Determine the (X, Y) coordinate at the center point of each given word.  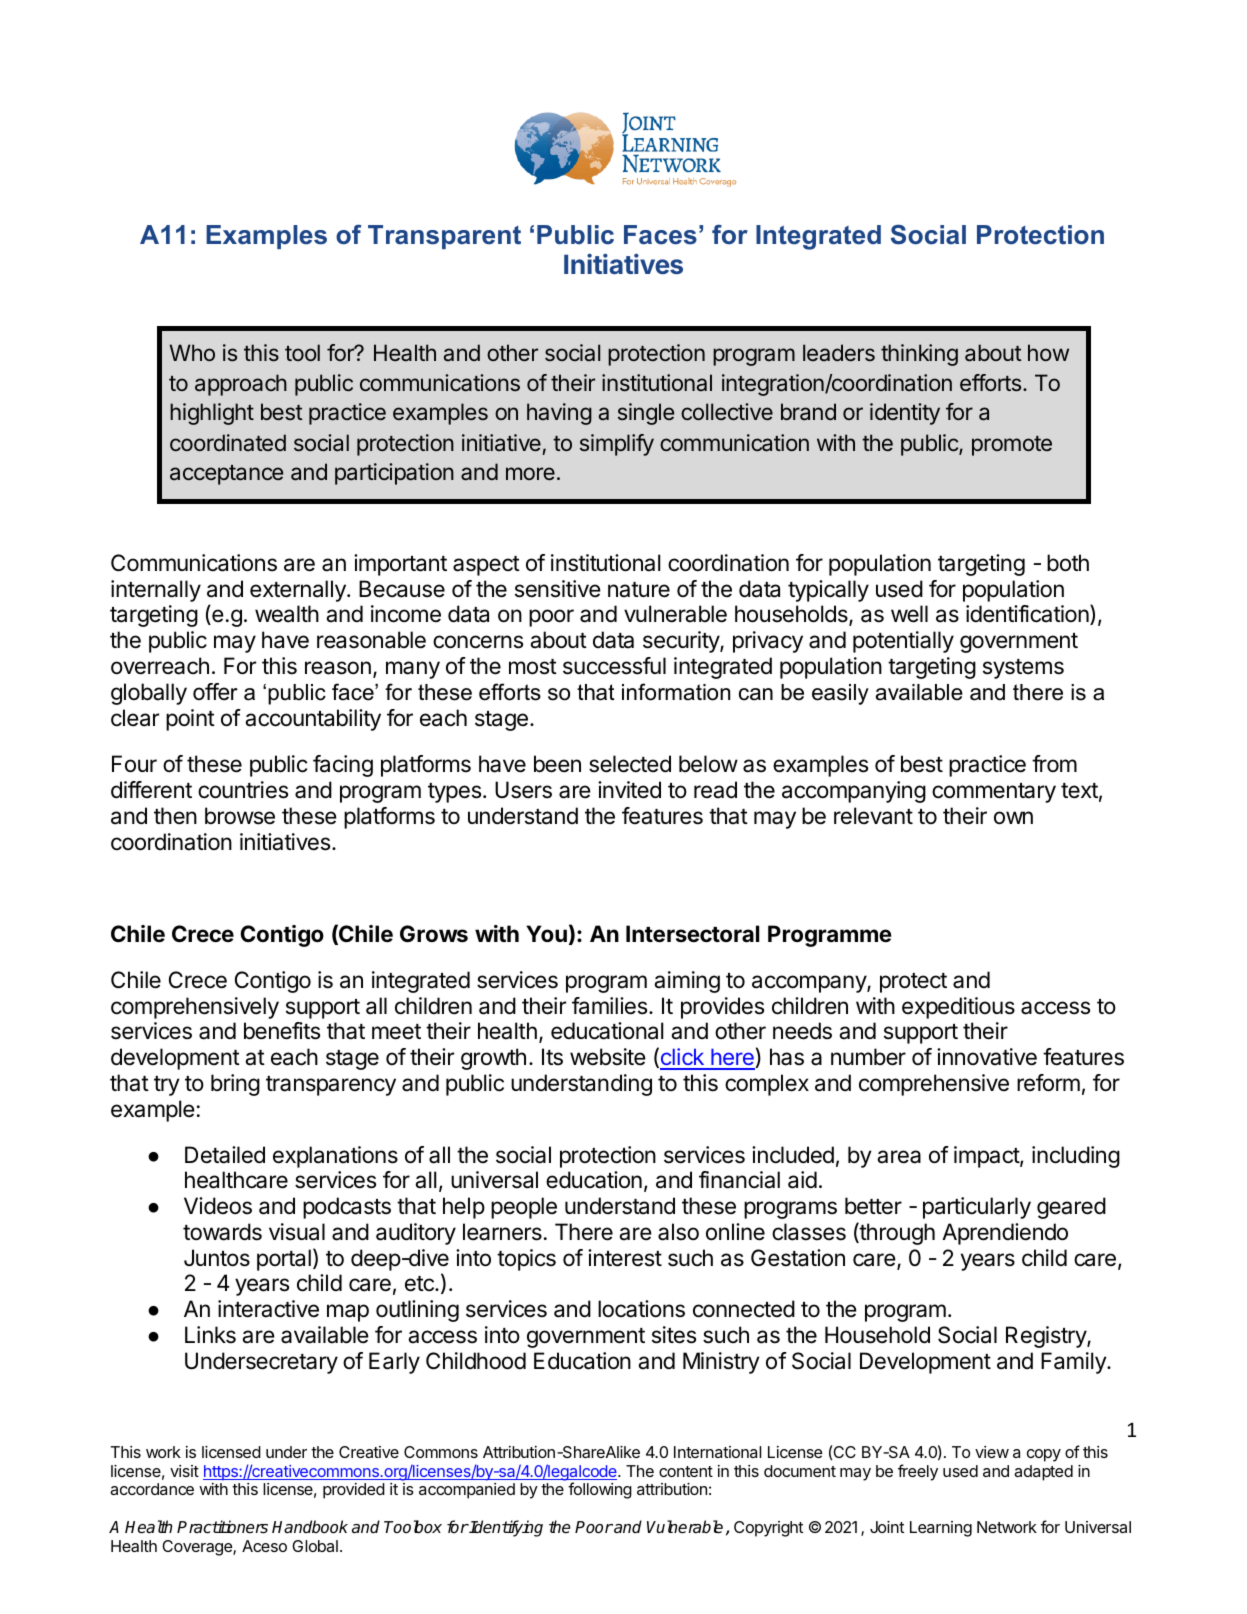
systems (1023, 669)
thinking (919, 355)
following (600, 1490)
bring (235, 1085)
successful (614, 666)
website (608, 1057)
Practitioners (222, 1527)
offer (215, 692)
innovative (987, 1057)
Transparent (444, 237)
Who (192, 352)
